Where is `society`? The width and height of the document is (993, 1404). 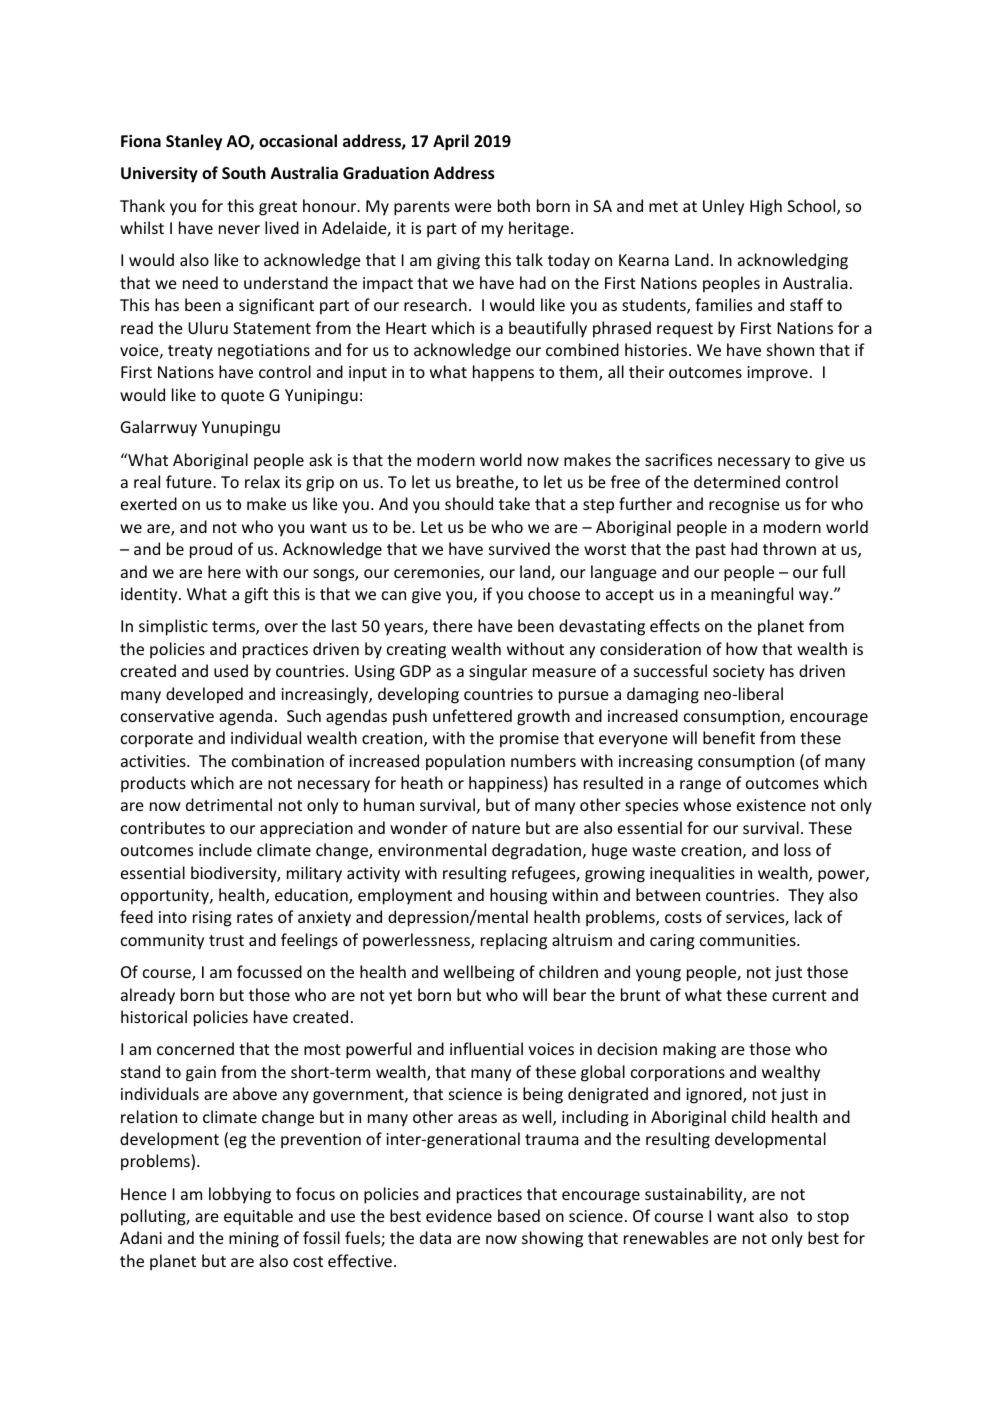 society is located at coordinates (739, 673).
